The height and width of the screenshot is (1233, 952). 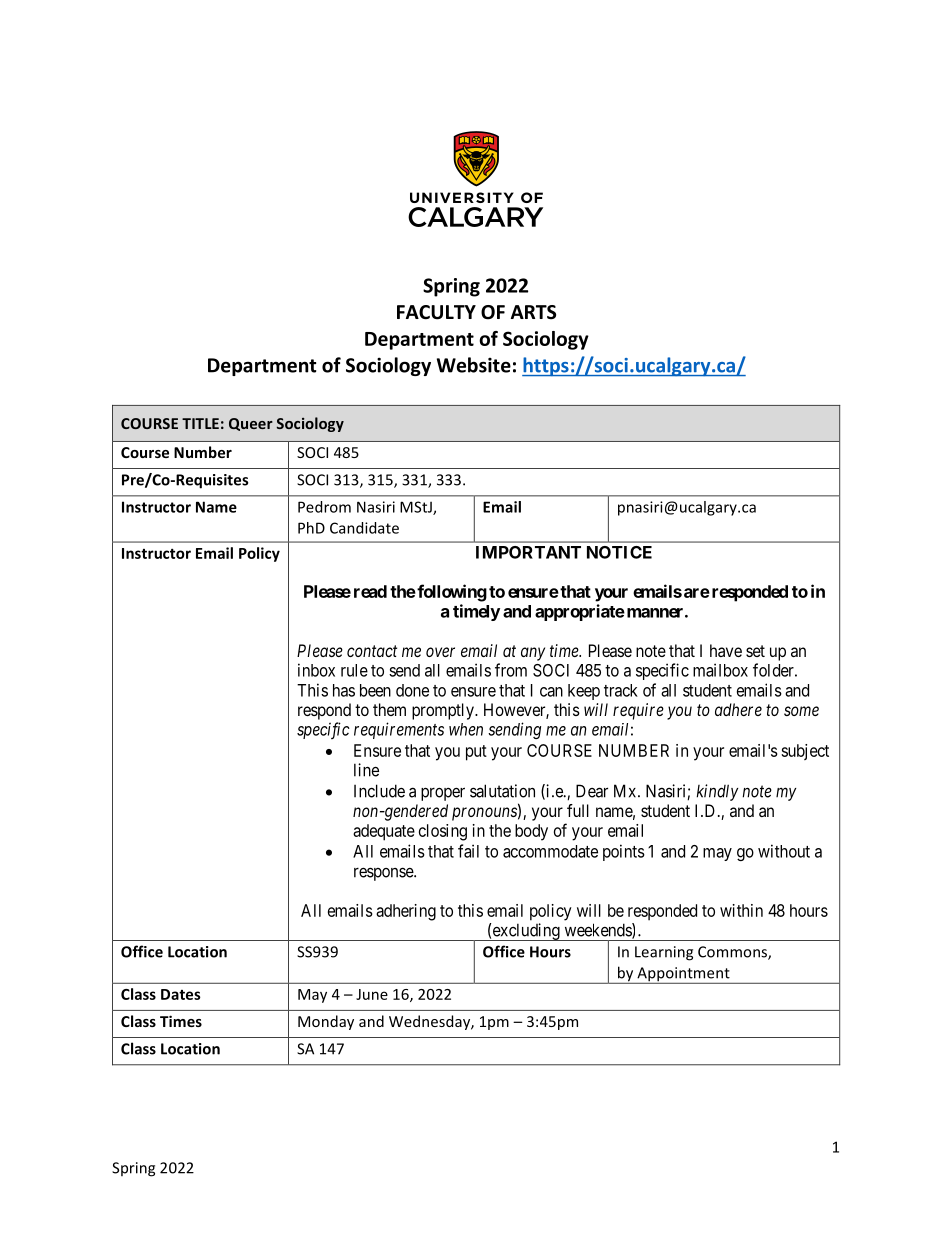 What do you see at coordinates (474, 365) in the screenshot?
I see `Website` at bounding box center [474, 365].
